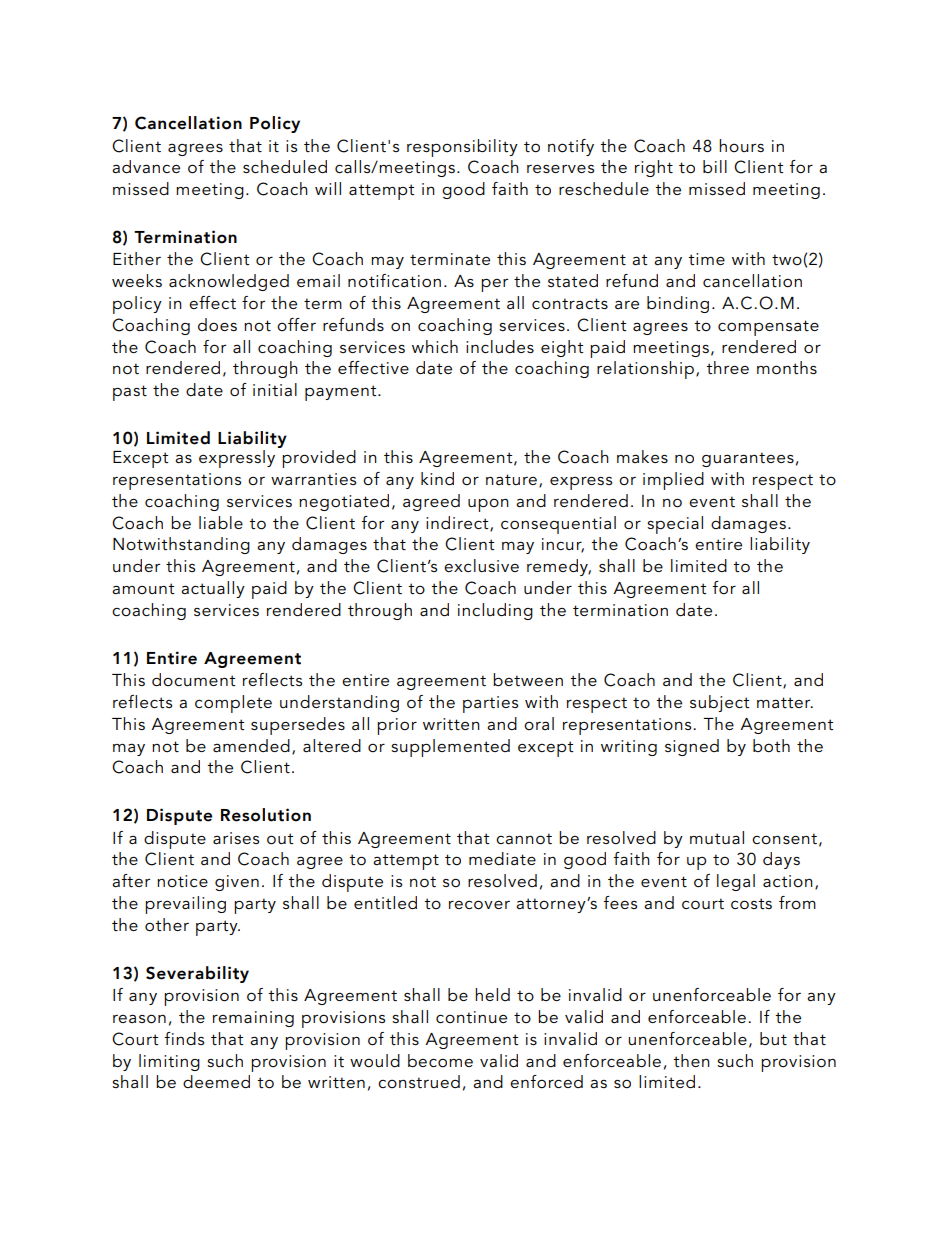  What do you see at coordinates (450, 748) in the screenshot?
I see `supplemented` at bounding box center [450, 748].
